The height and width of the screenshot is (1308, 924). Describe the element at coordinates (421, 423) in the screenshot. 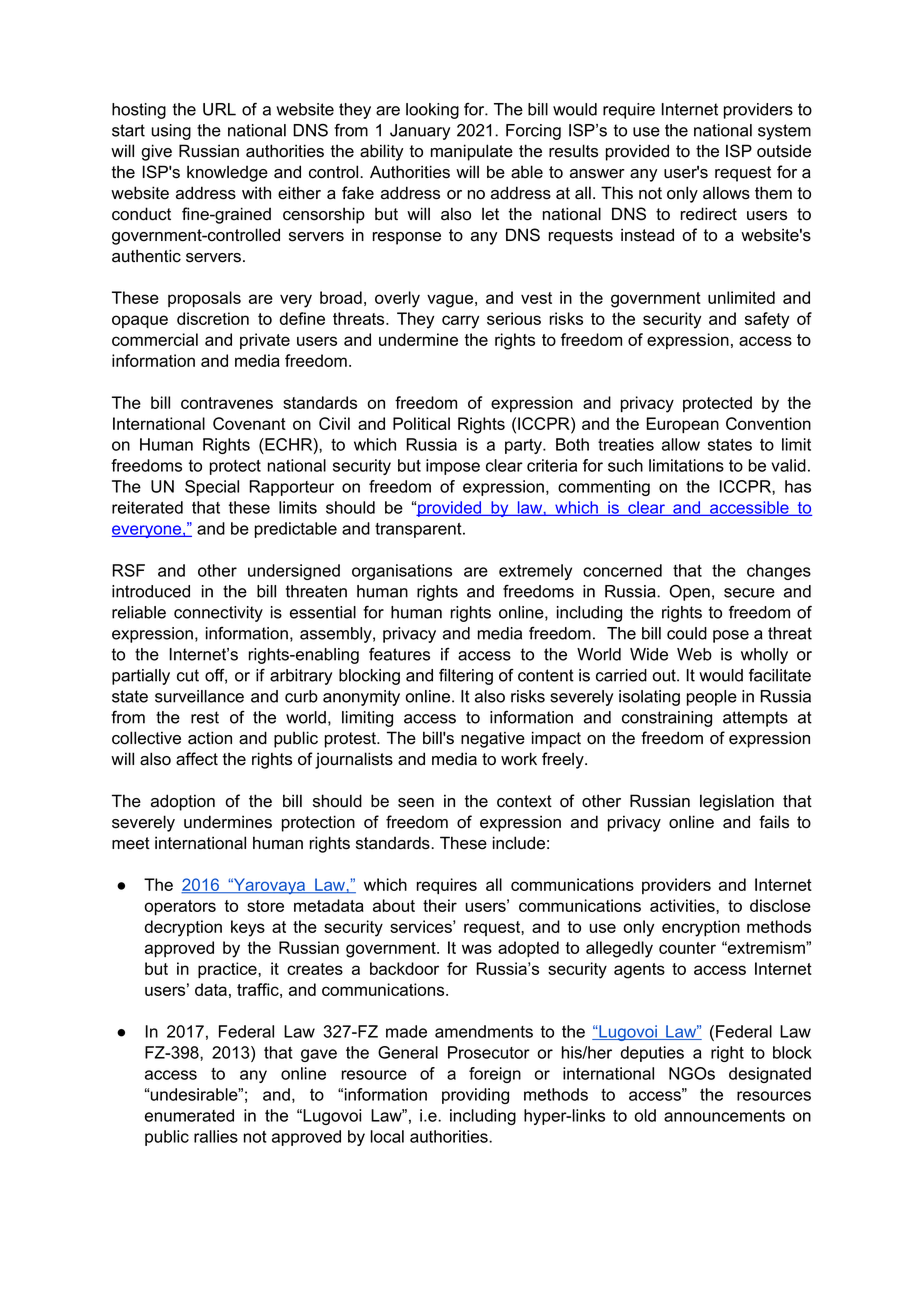

I see `Political` at that location.
